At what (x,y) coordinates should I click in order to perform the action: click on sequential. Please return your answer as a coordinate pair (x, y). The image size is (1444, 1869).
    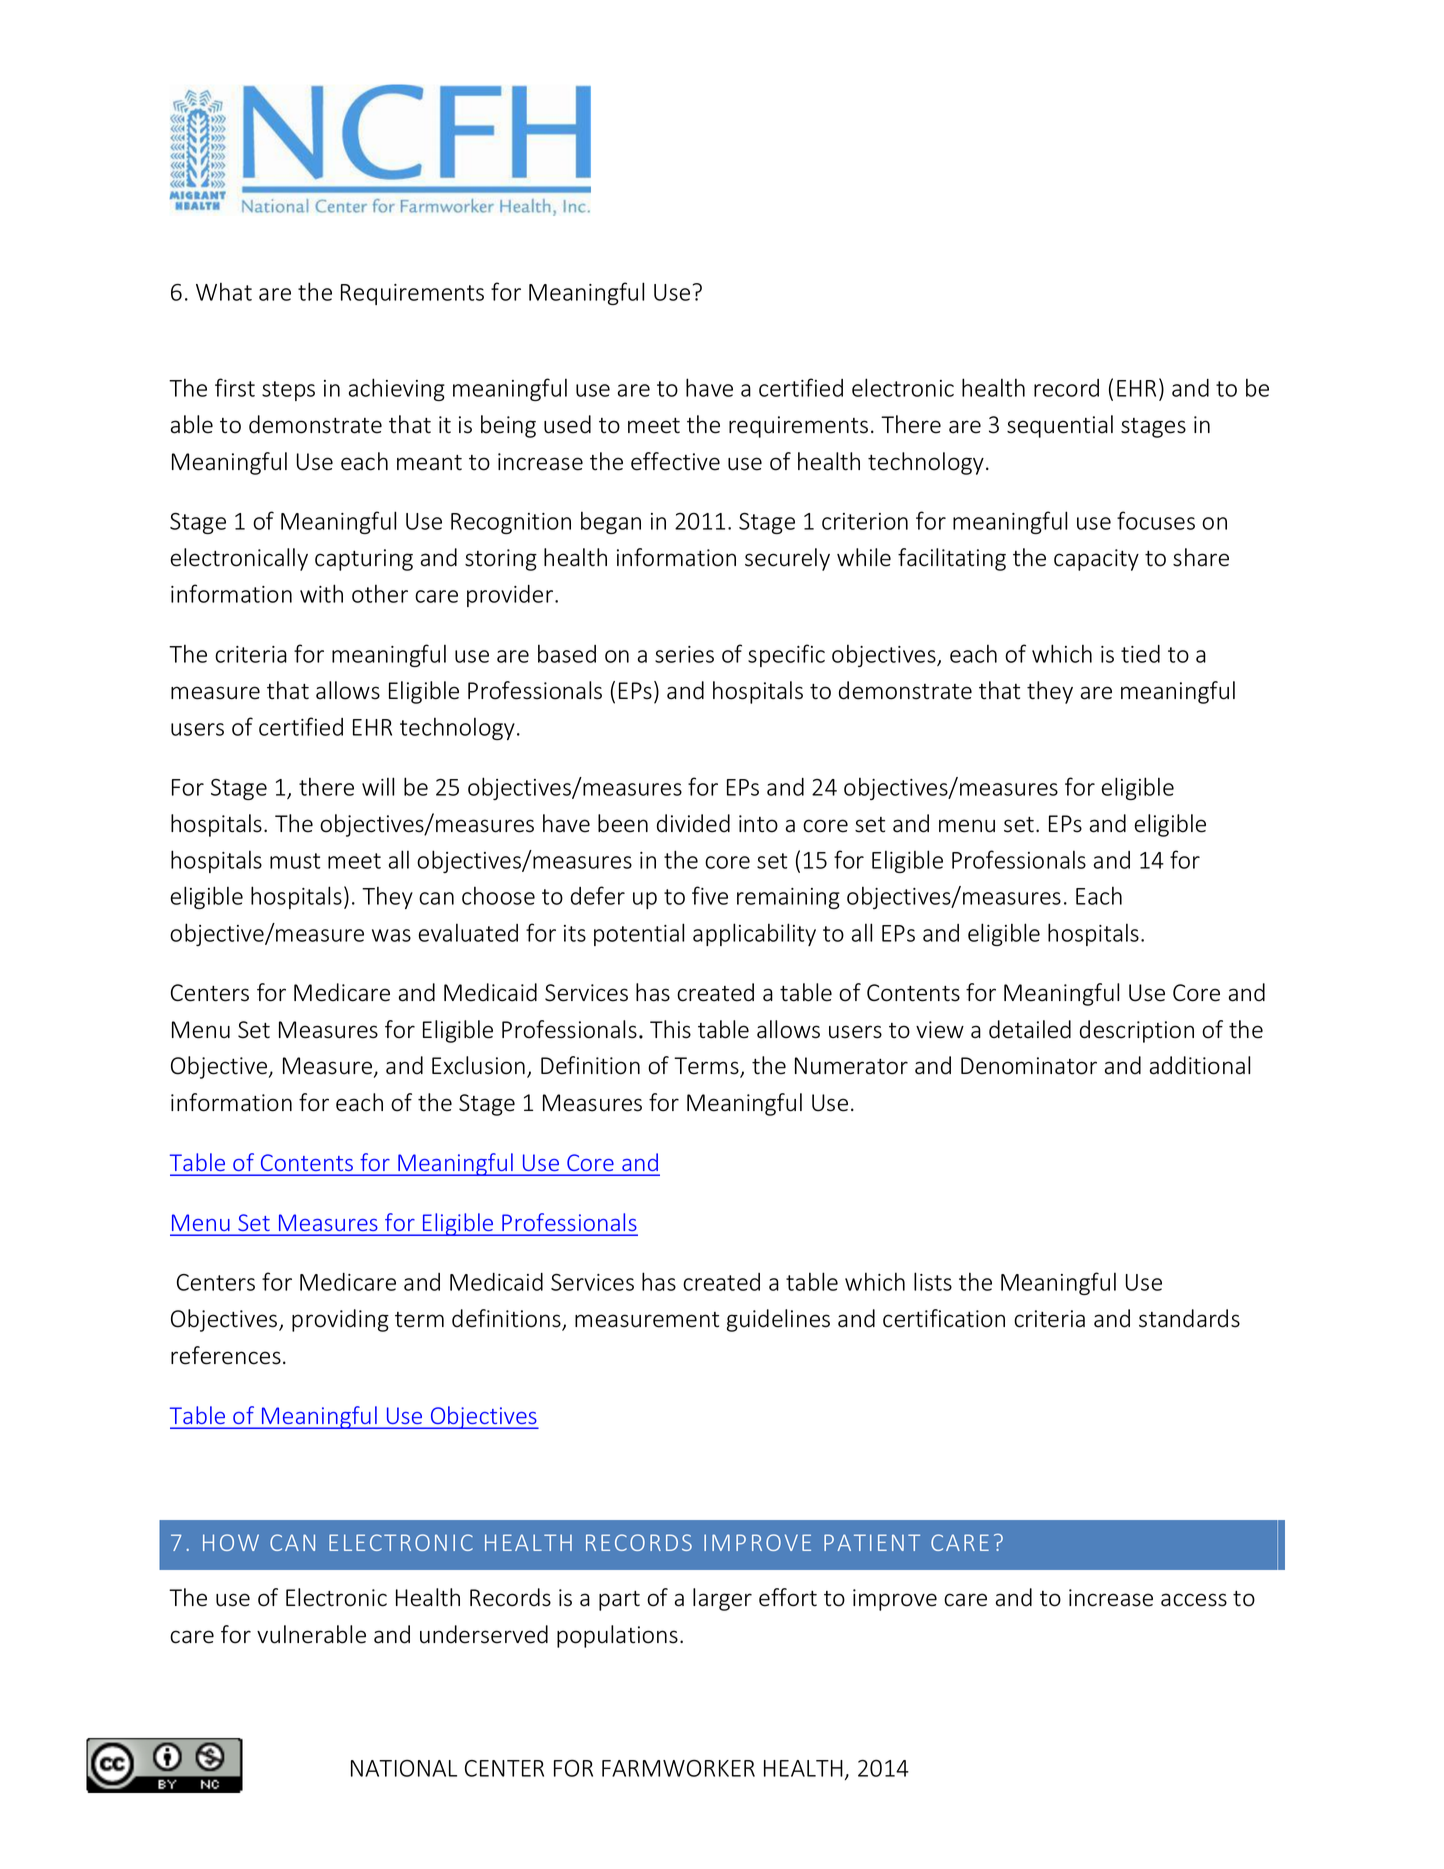
    Looking at the image, I should click on (1060, 426).
